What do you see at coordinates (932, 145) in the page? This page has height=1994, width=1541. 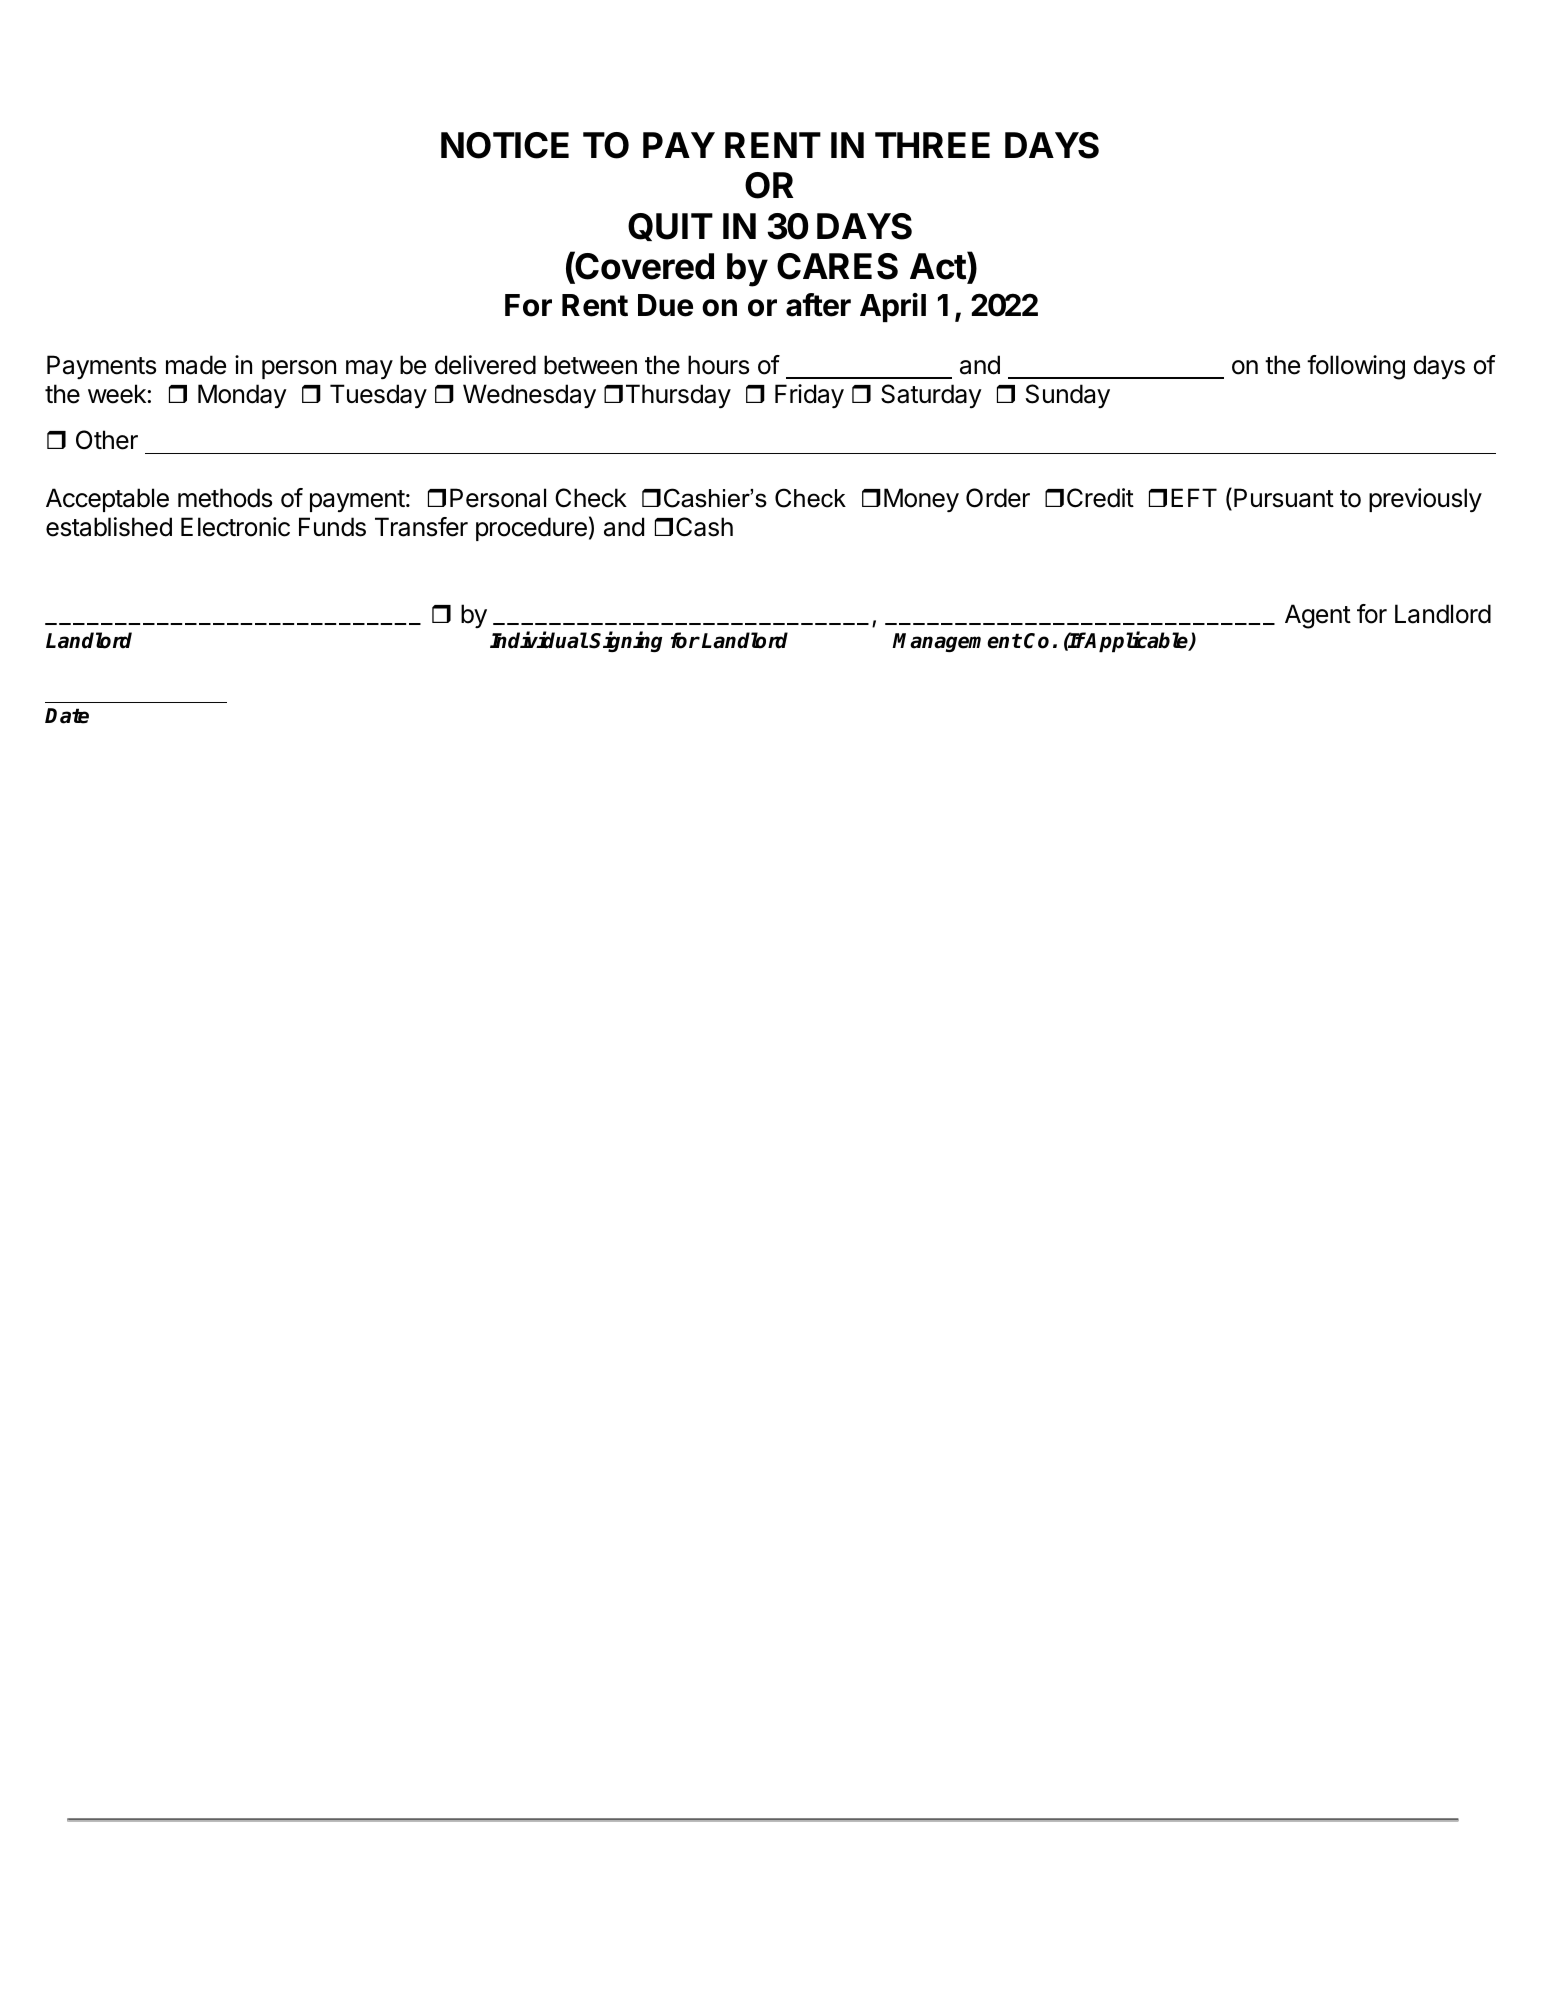 I see `THREE` at bounding box center [932, 145].
